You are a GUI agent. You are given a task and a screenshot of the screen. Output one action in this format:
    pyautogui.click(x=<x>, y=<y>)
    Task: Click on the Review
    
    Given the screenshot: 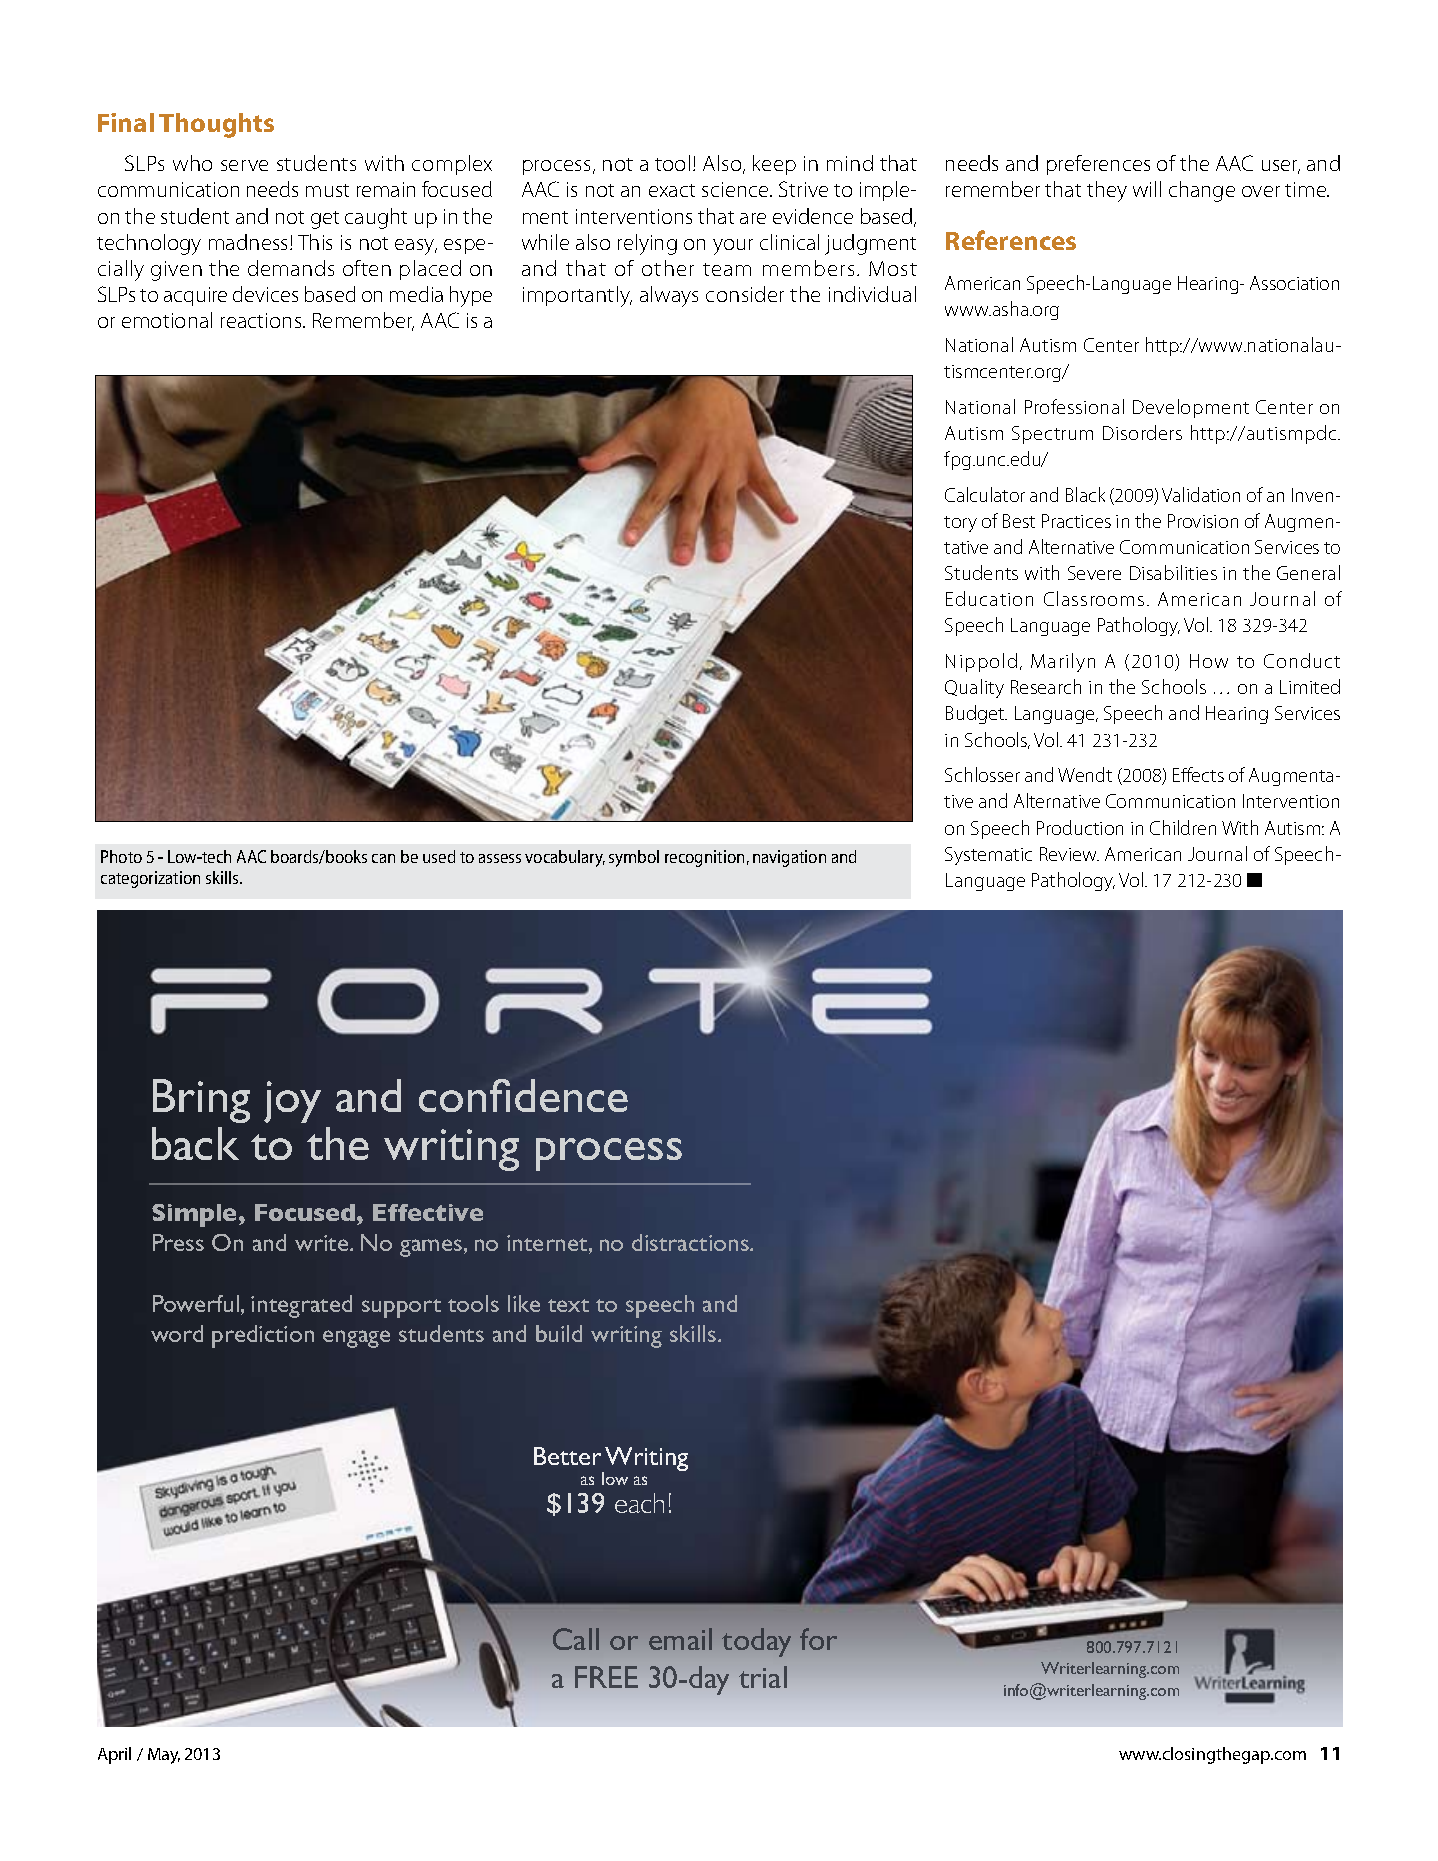 What is the action you would take?
    pyautogui.click(x=1069, y=854)
